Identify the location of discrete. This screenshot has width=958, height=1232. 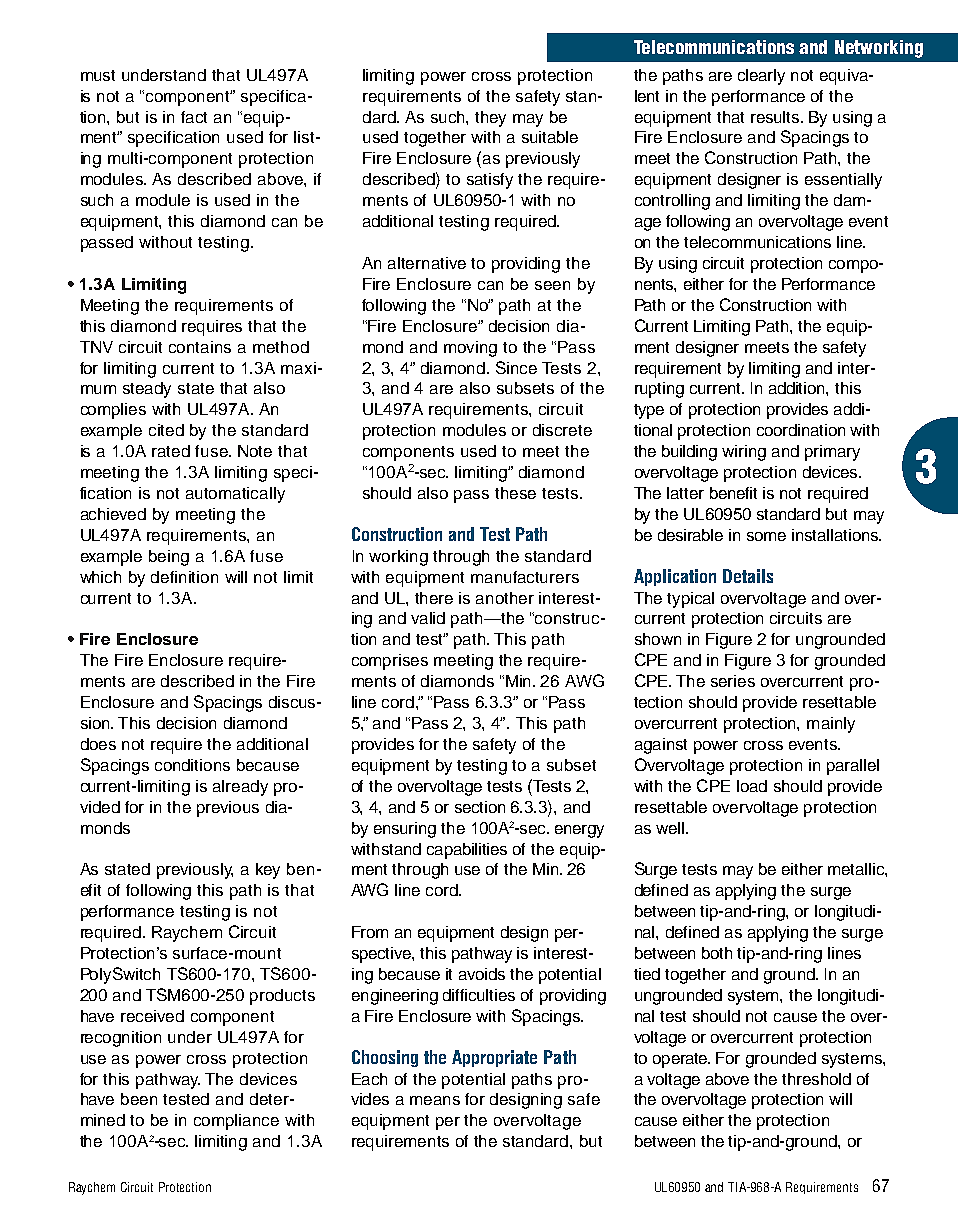
(562, 430).
